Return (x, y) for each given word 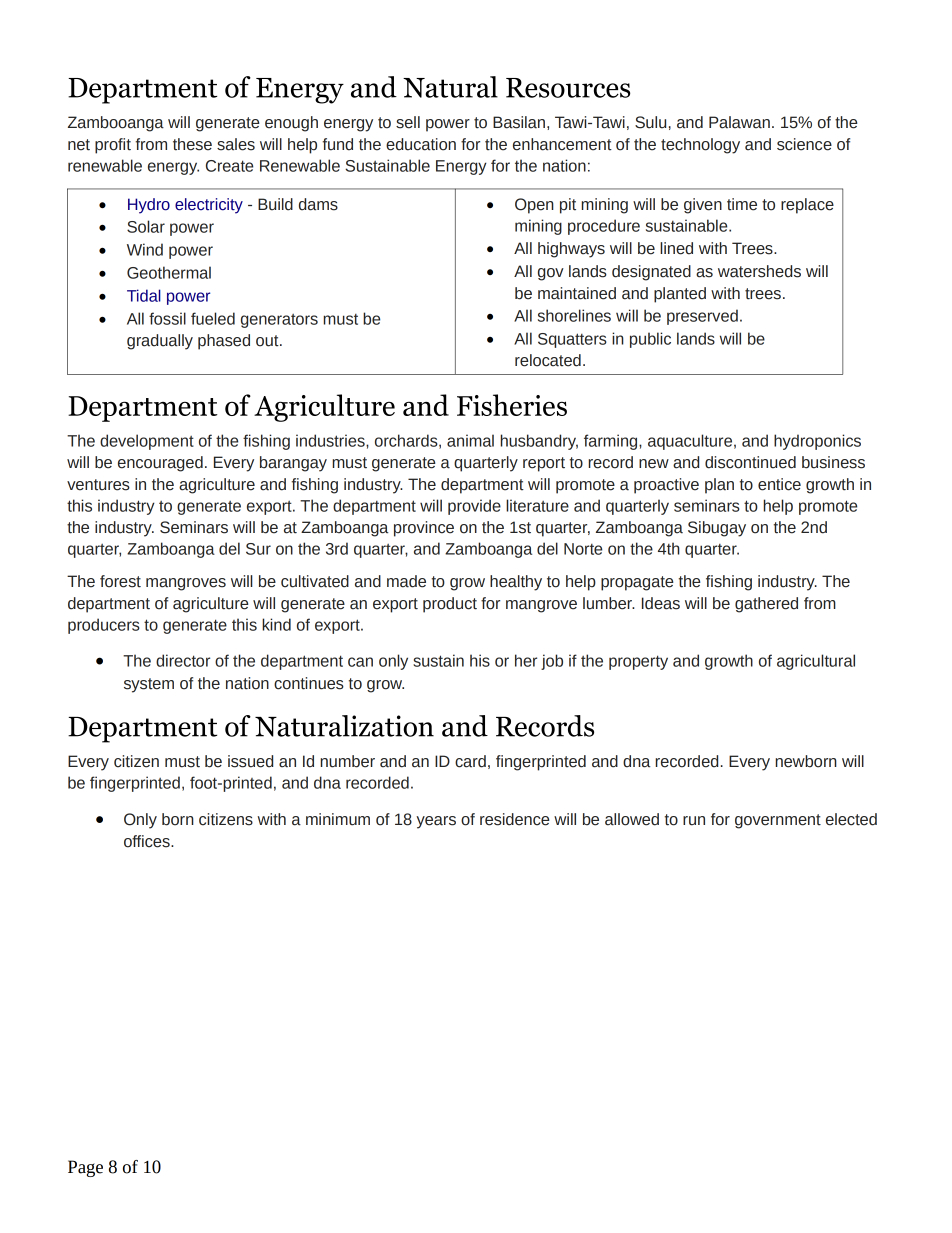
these (192, 144)
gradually (160, 342)
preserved (702, 317)
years (436, 822)
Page (85, 1168)
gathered (766, 605)
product (450, 605)
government (778, 821)
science (804, 144)
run (694, 821)
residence (515, 819)
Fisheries (512, 405)
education (421, 144)
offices (148, 841)
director (183, 660)
